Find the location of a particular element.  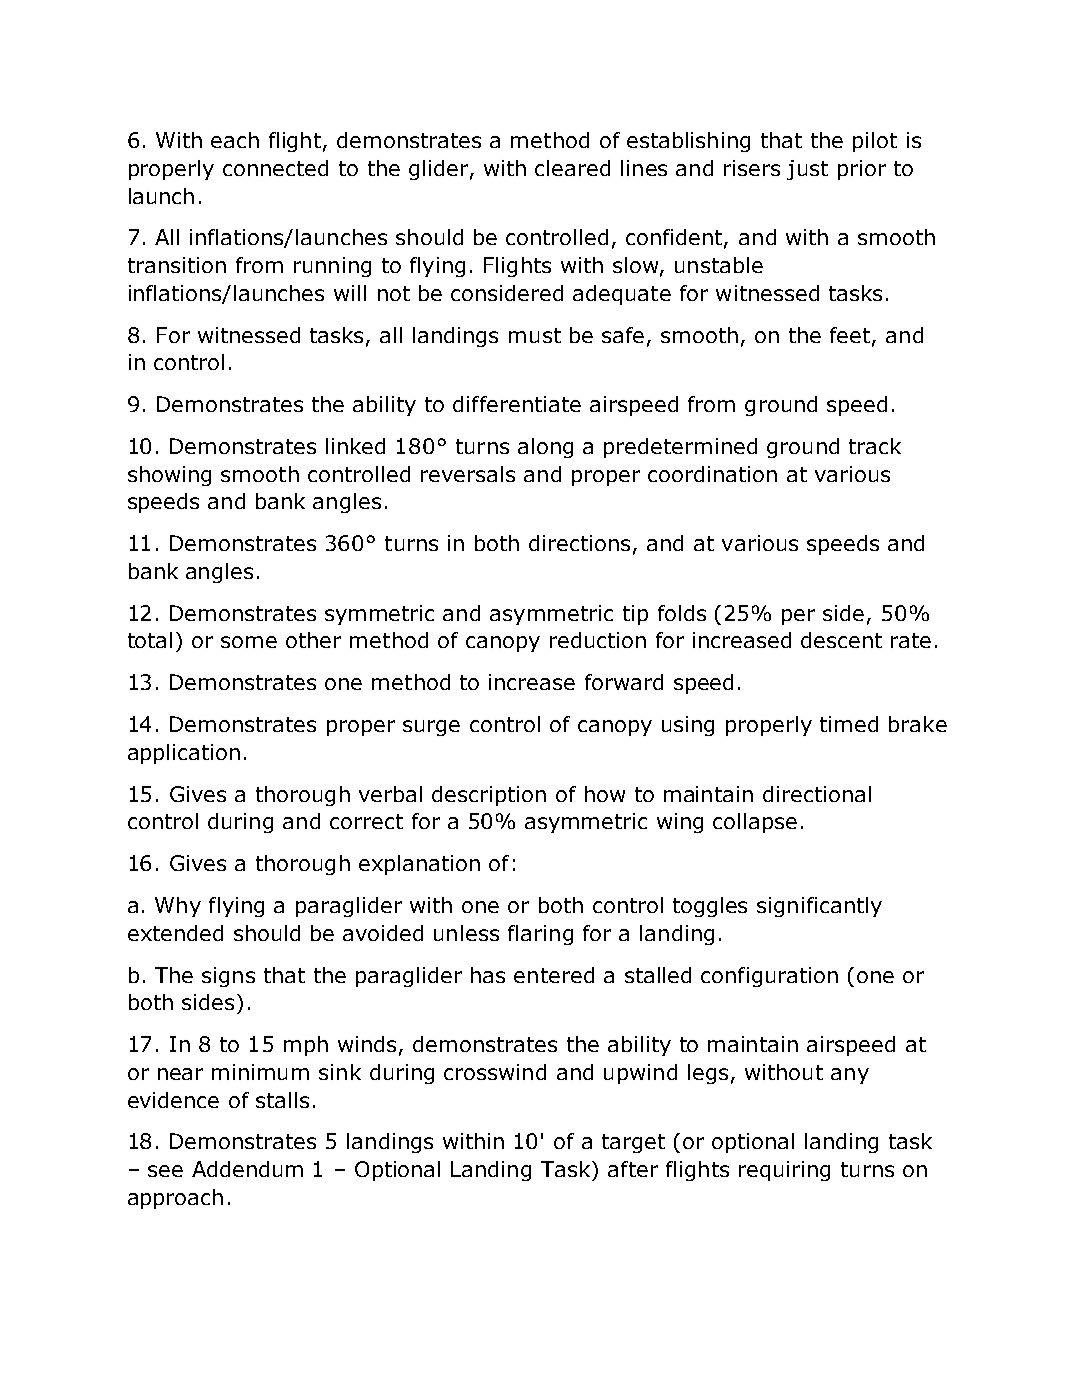

cleared is located at coordinates (572, 168).
